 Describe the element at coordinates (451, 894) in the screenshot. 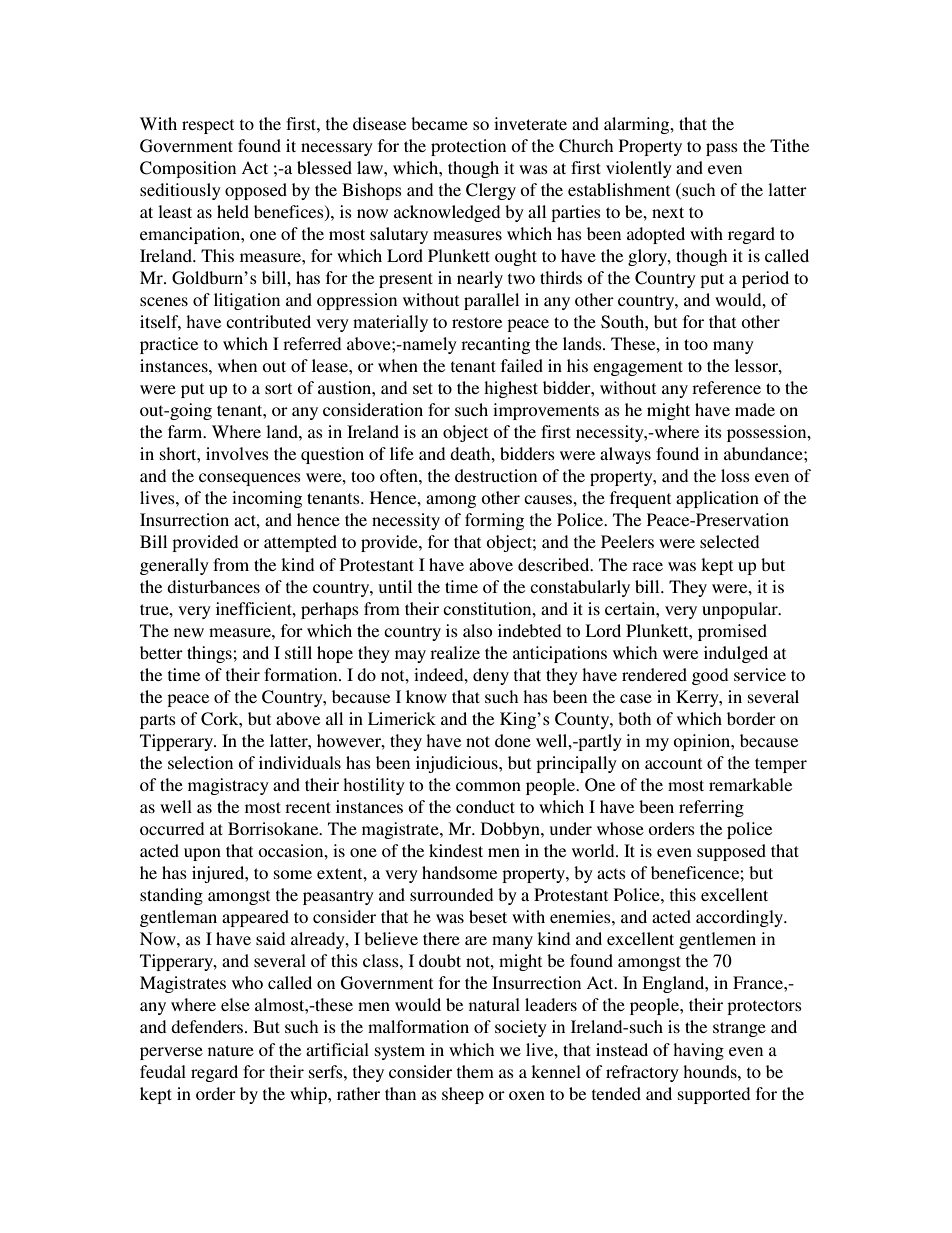

I see `surrounded` at that location.
